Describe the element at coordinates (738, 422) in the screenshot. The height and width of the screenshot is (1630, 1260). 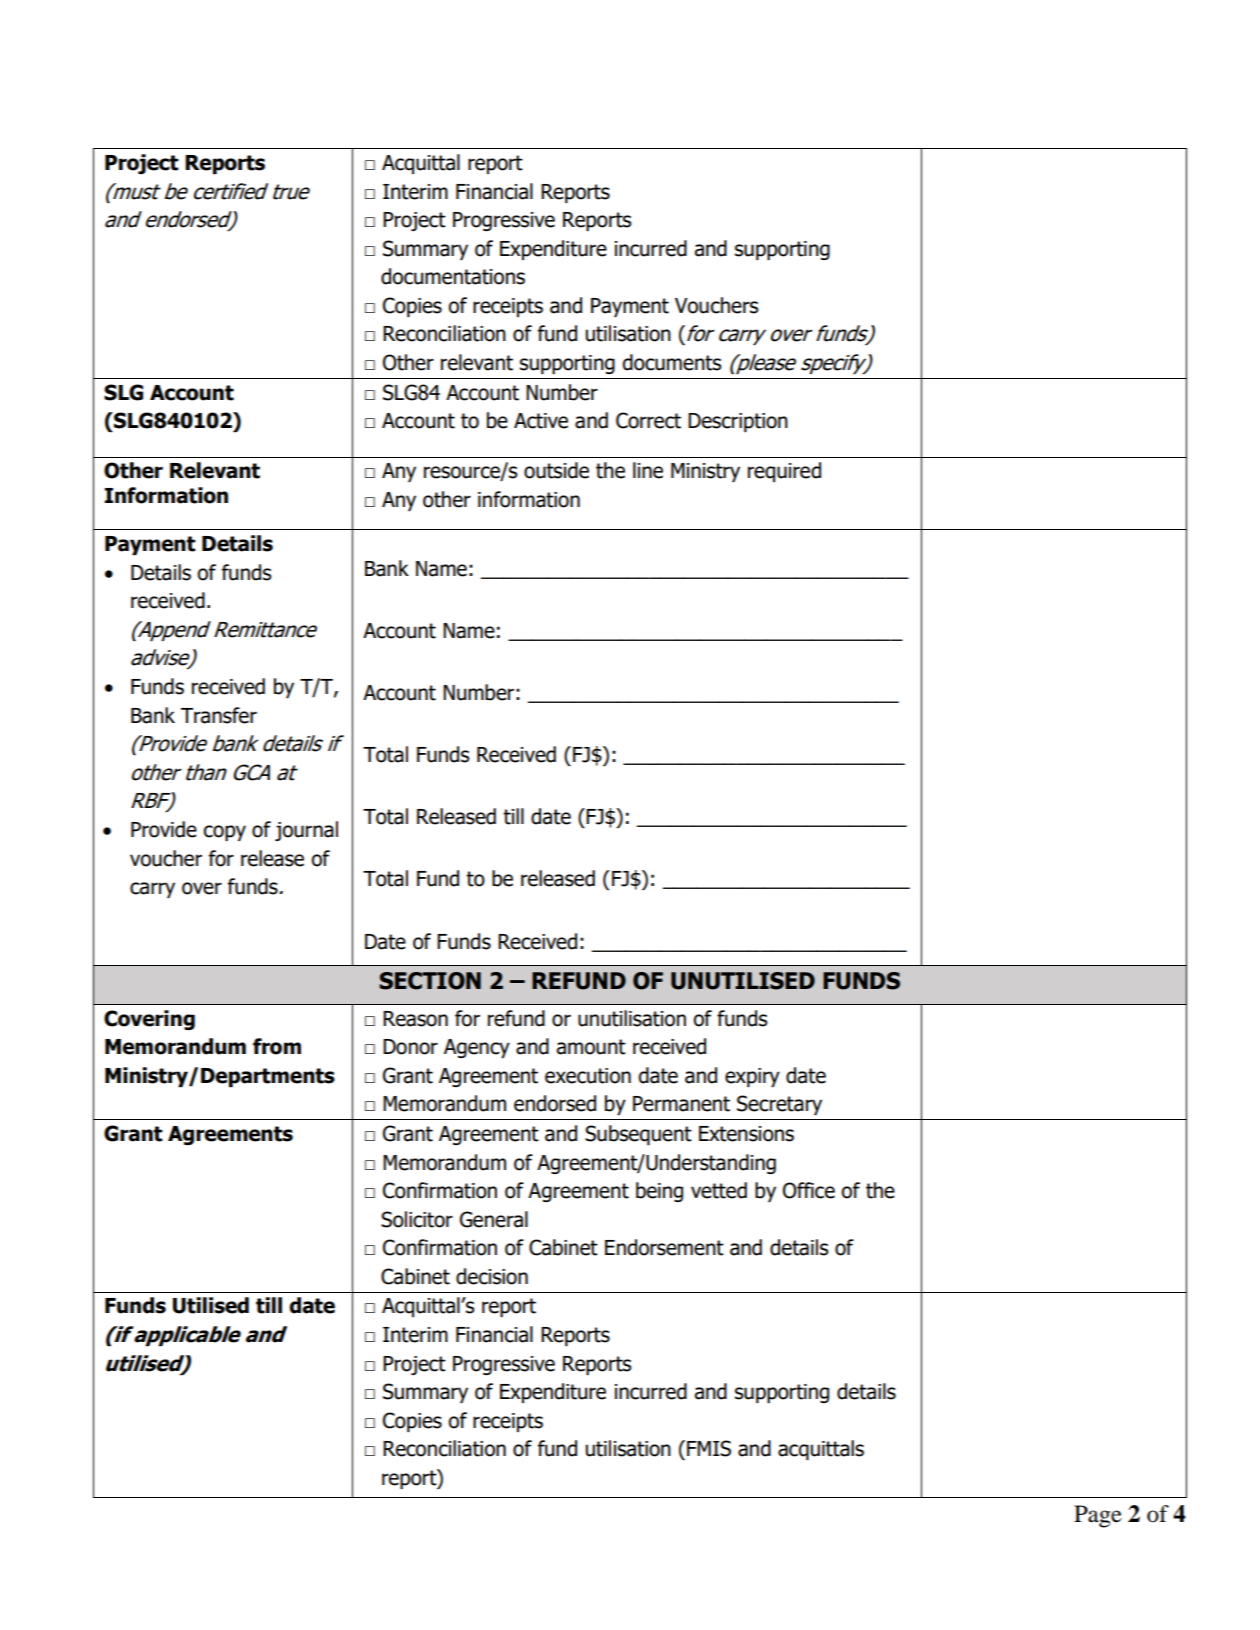
I see `Description` at that location.
